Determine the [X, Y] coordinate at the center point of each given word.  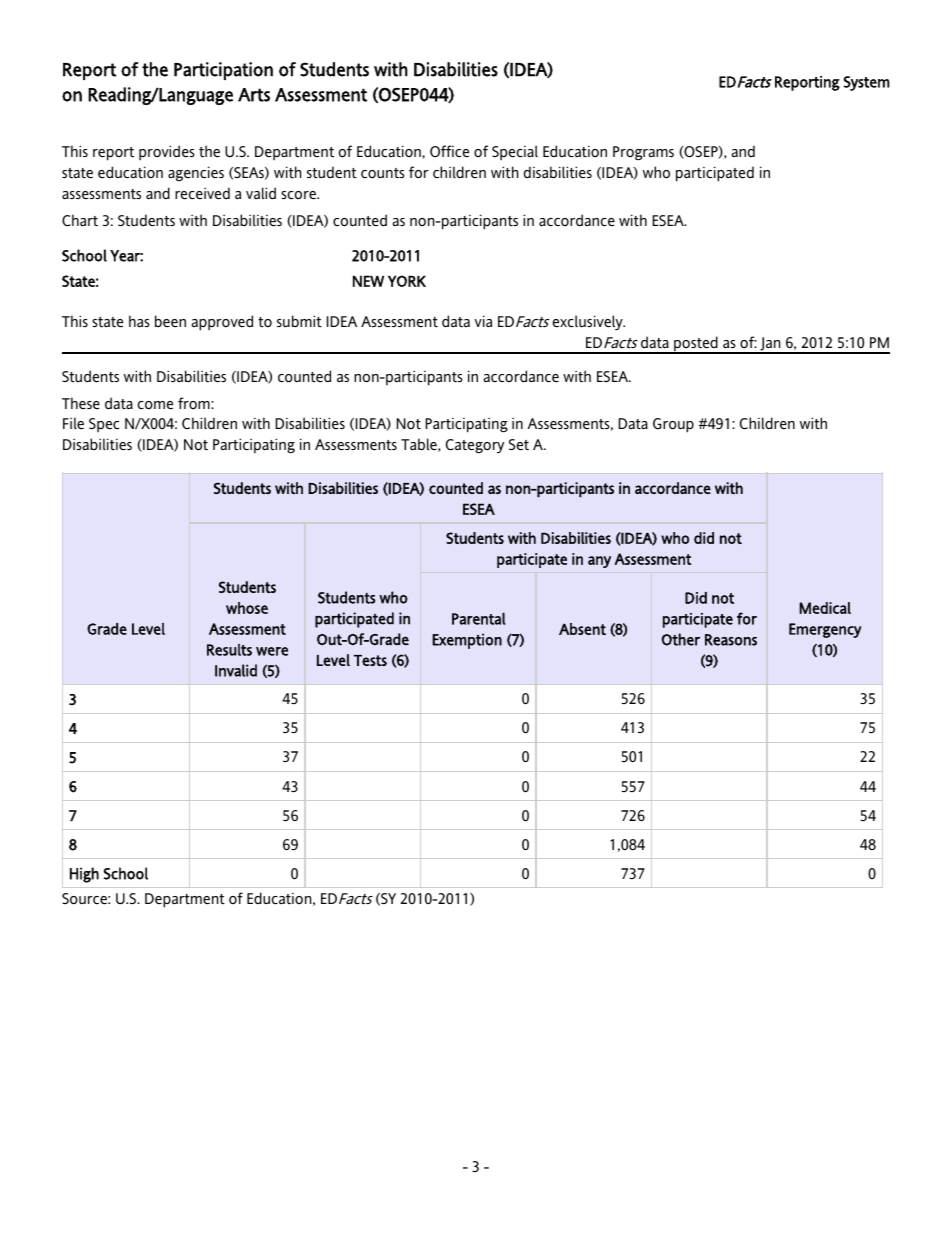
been [170, 321]
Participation [223, 71]
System [866, 83]
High [84, 875]
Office [449, 151]
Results [229, 650]
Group [673, 425]
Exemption [467, 641]
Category [475, 446]
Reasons [731, 640]
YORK [407, 281]
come [155, 405]
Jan [770, 345]
